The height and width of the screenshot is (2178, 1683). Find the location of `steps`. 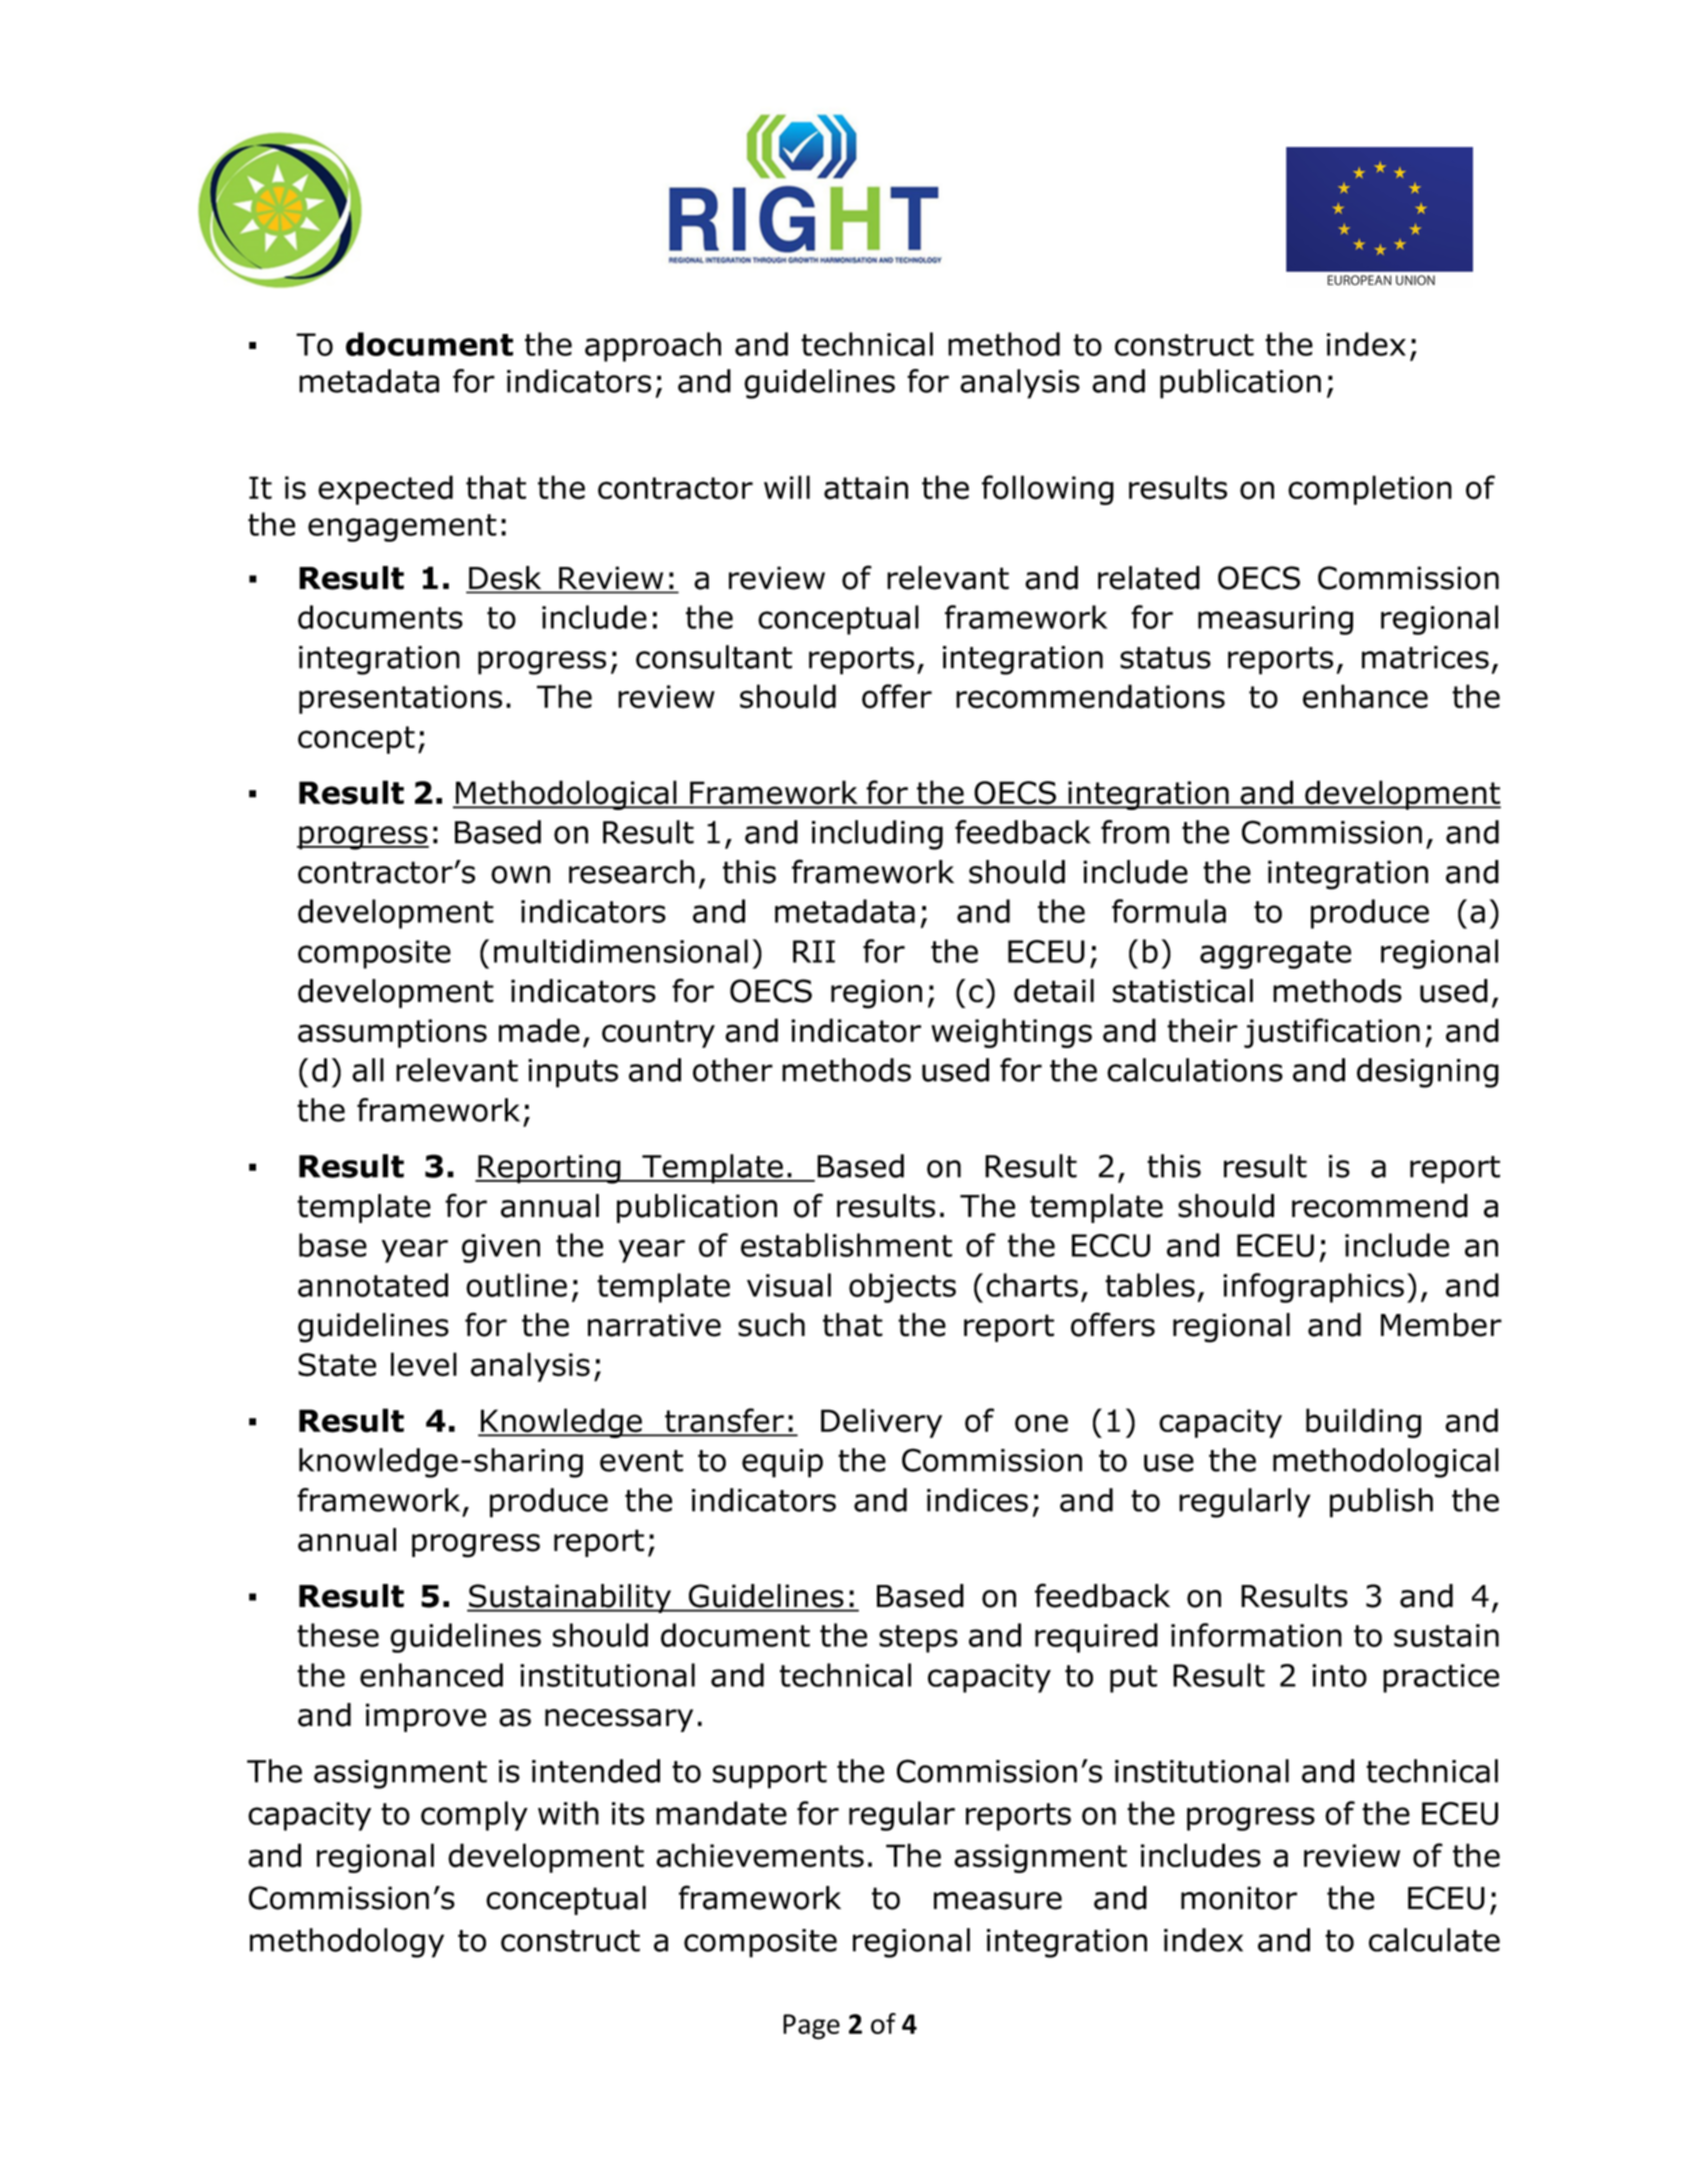

steps is located at coordinates (918, 1639).
